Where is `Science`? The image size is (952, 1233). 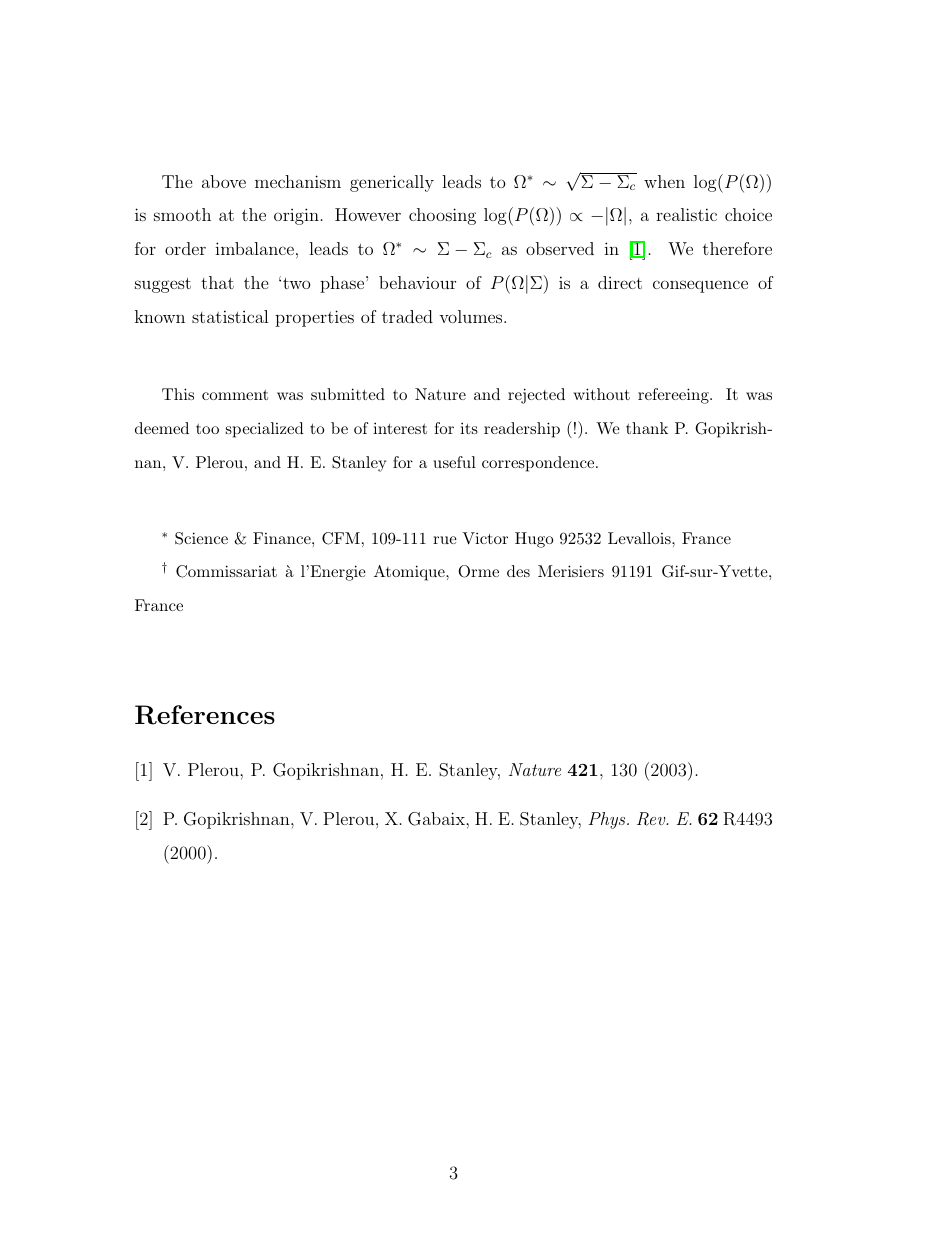
Science is located at coordinates (201, 538).
